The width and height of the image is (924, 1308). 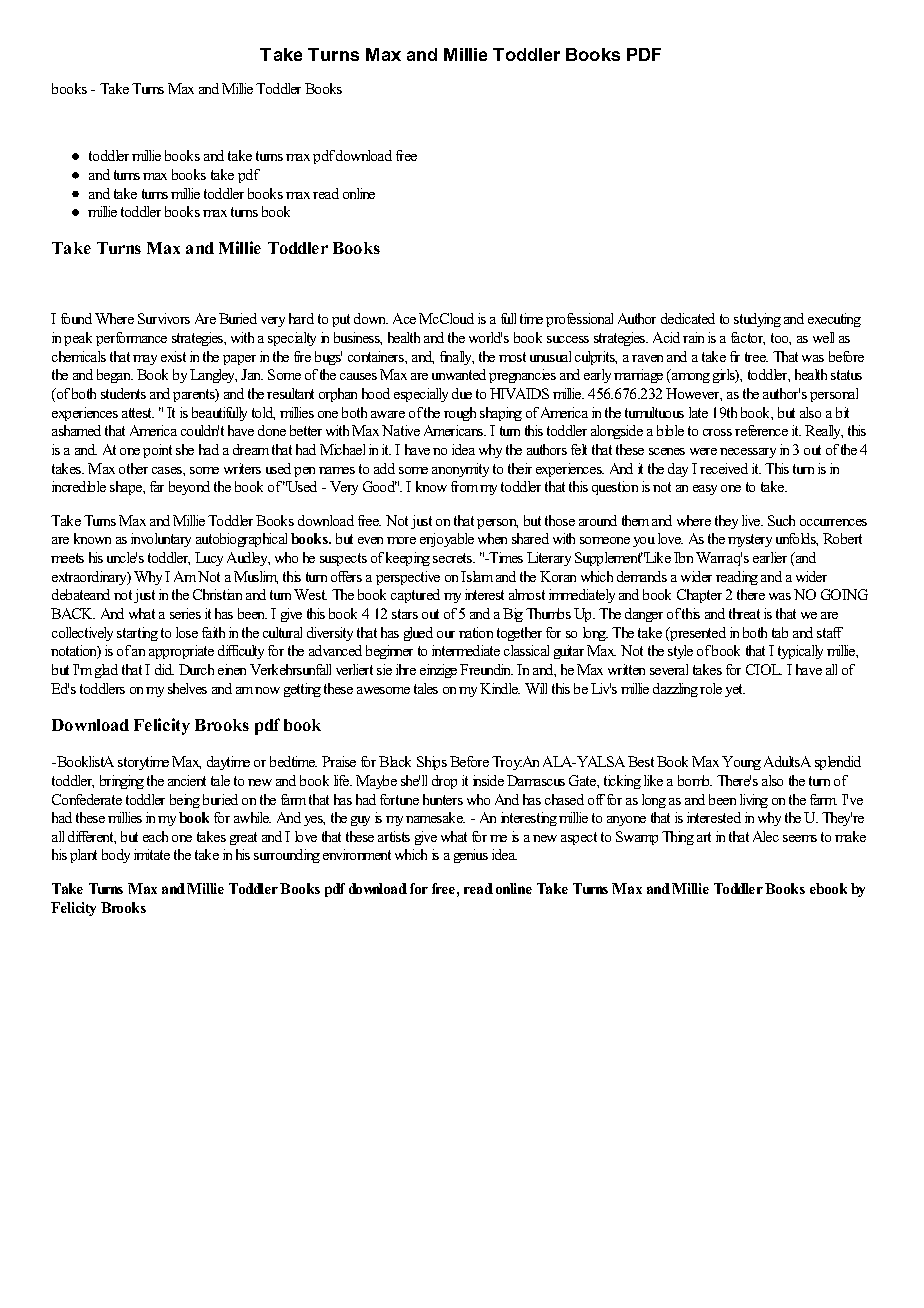 What do you see at coordinates (116, 856) in the image?
I see `body` at bounding box center [116, 856].
